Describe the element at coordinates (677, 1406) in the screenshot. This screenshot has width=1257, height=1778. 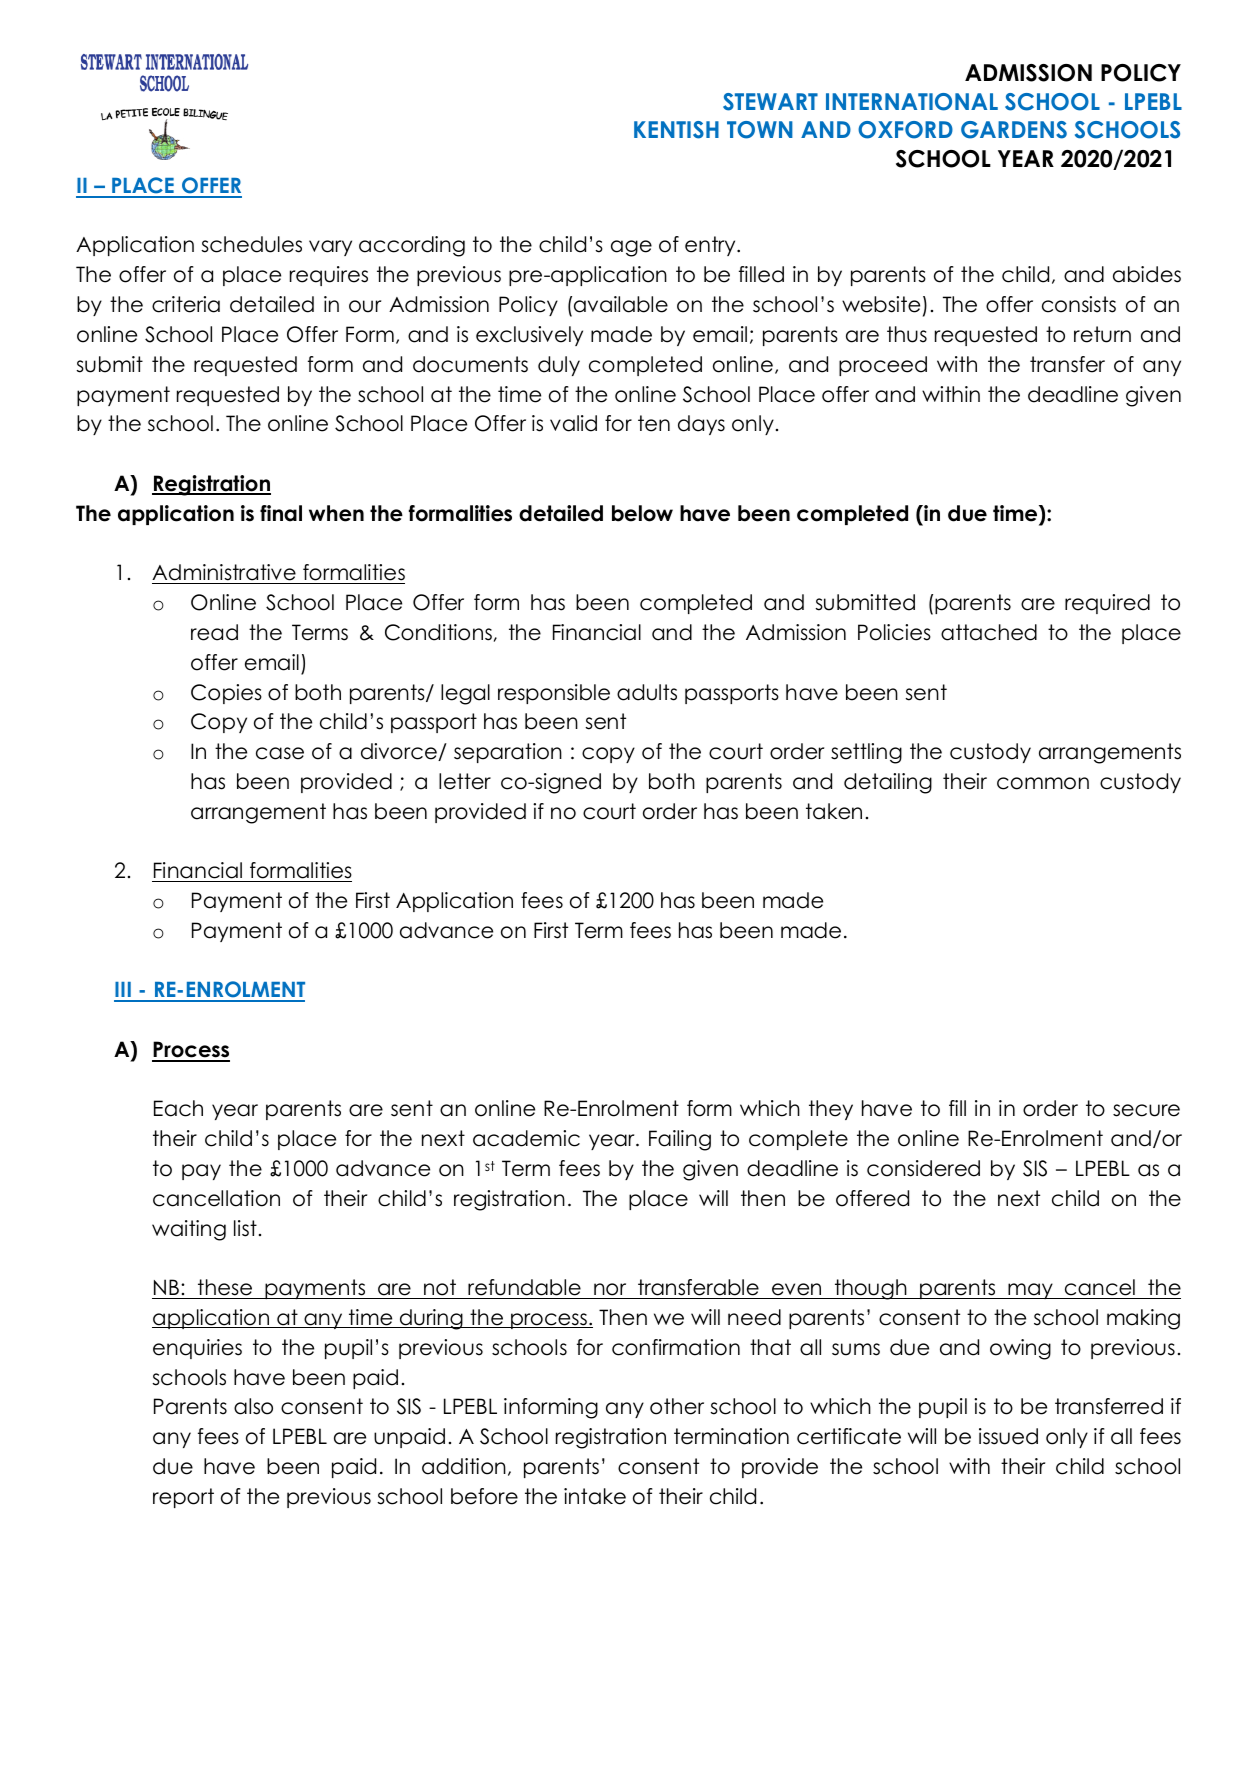
I see `other` at that location.
